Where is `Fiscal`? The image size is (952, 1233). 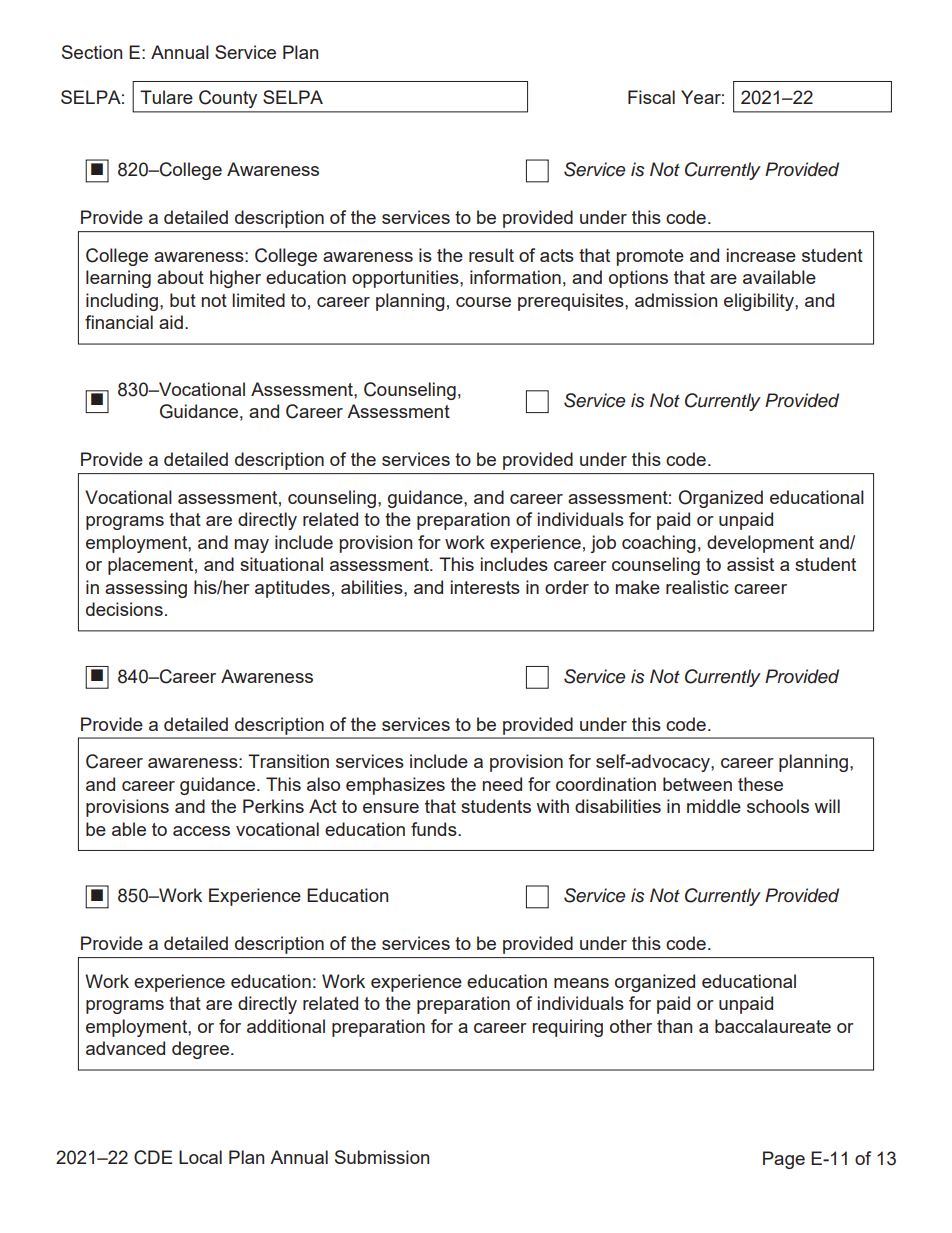
Fiscal is located at coordinates (651, 97).
